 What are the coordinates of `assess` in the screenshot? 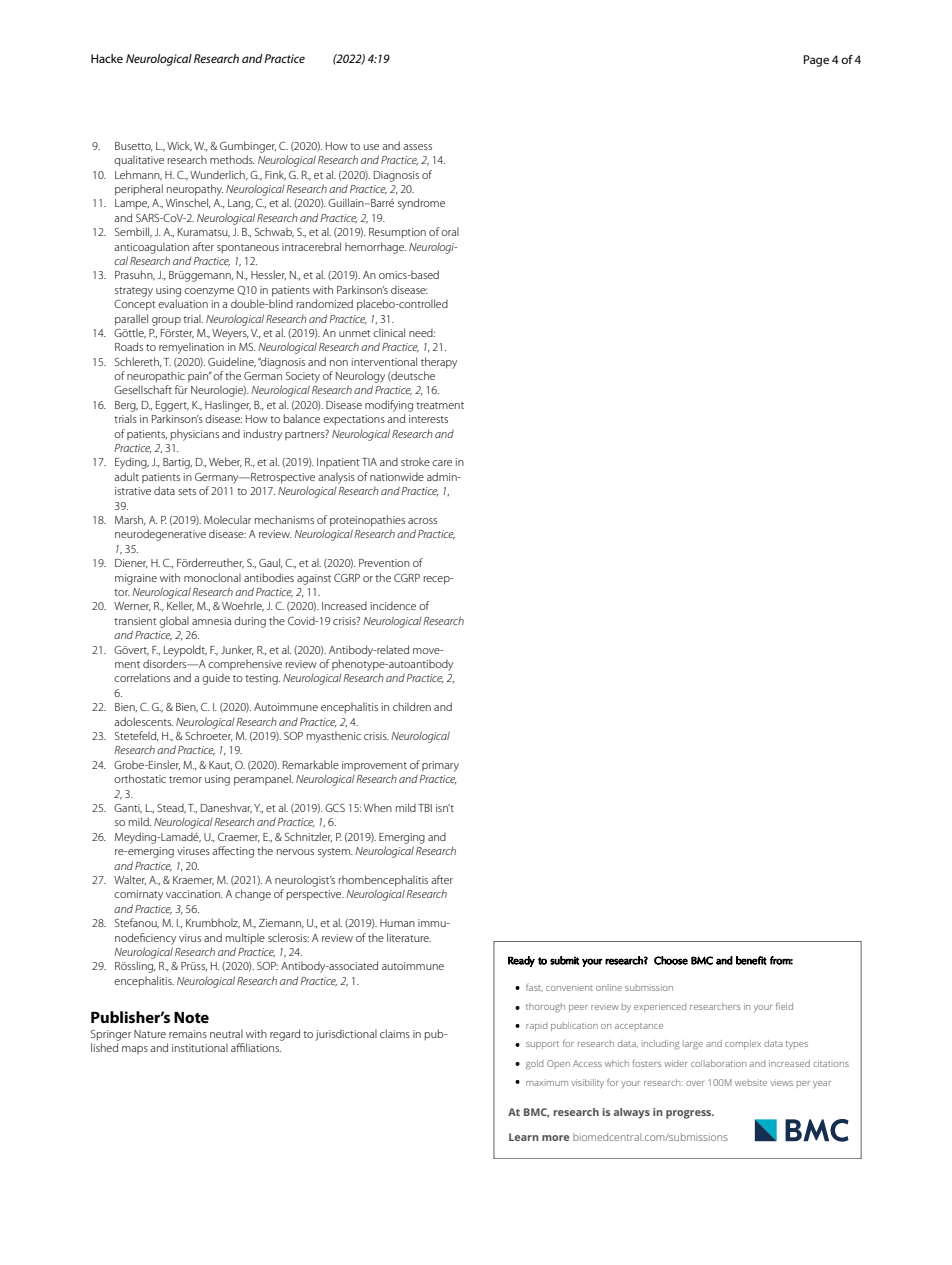 It's located at (417, 147).
